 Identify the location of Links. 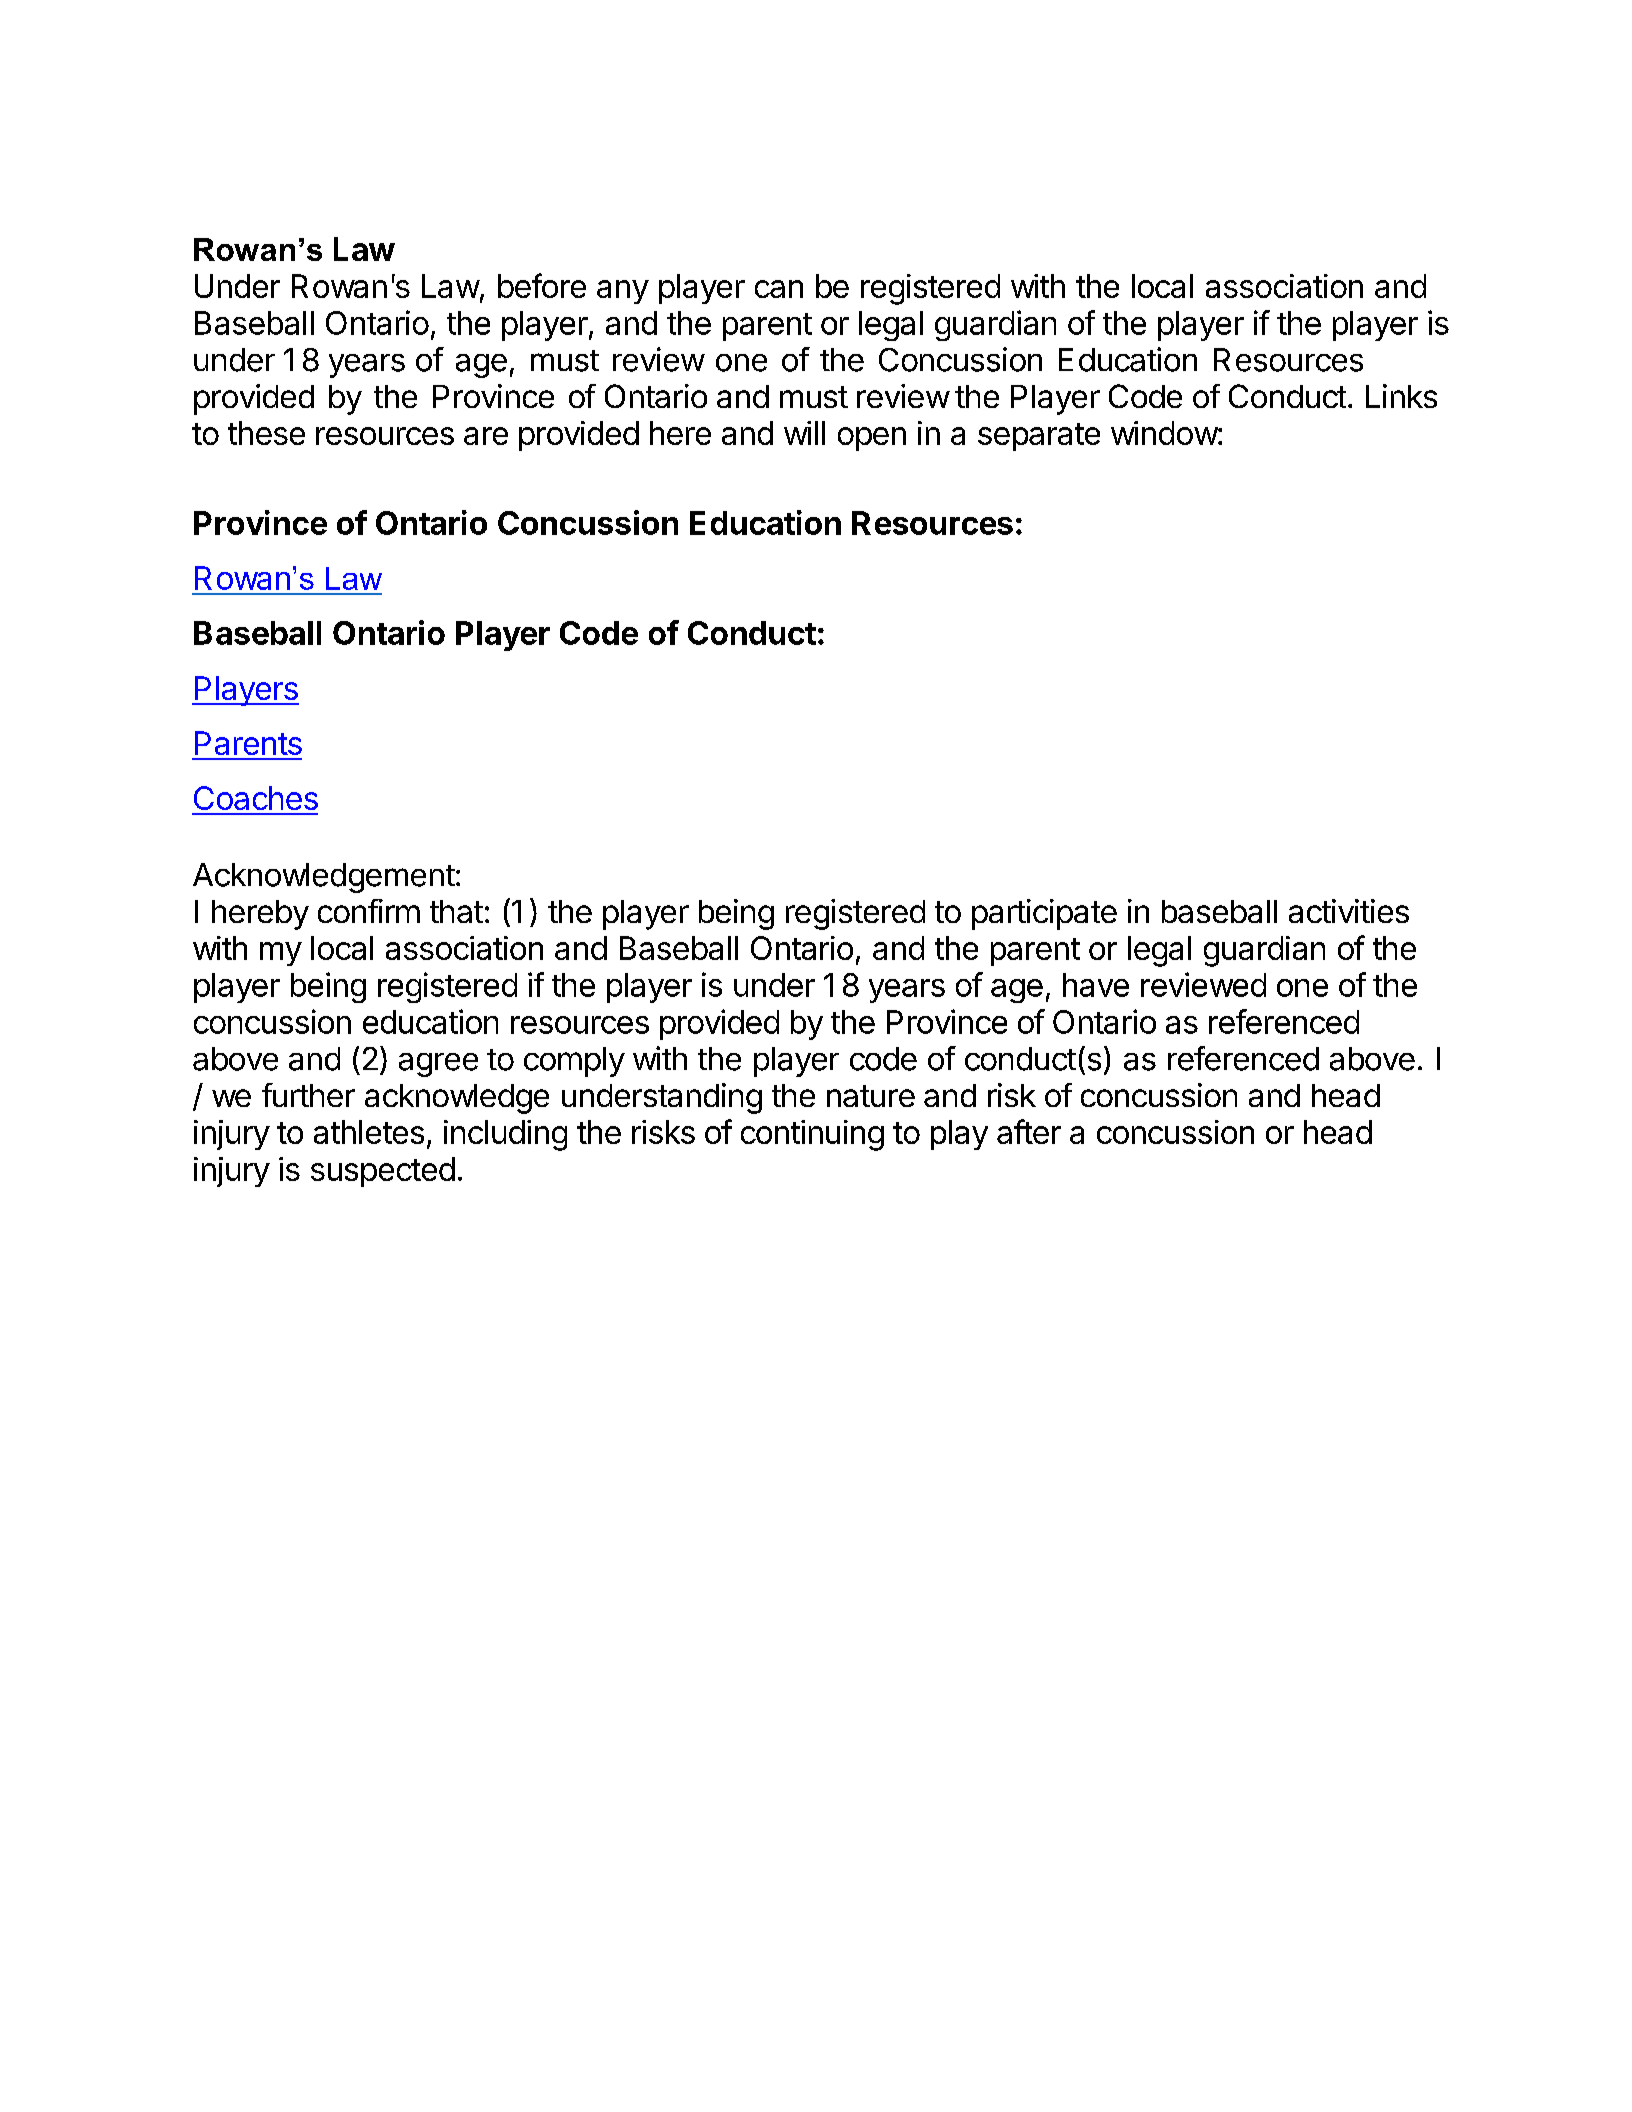
(1401, 396).
